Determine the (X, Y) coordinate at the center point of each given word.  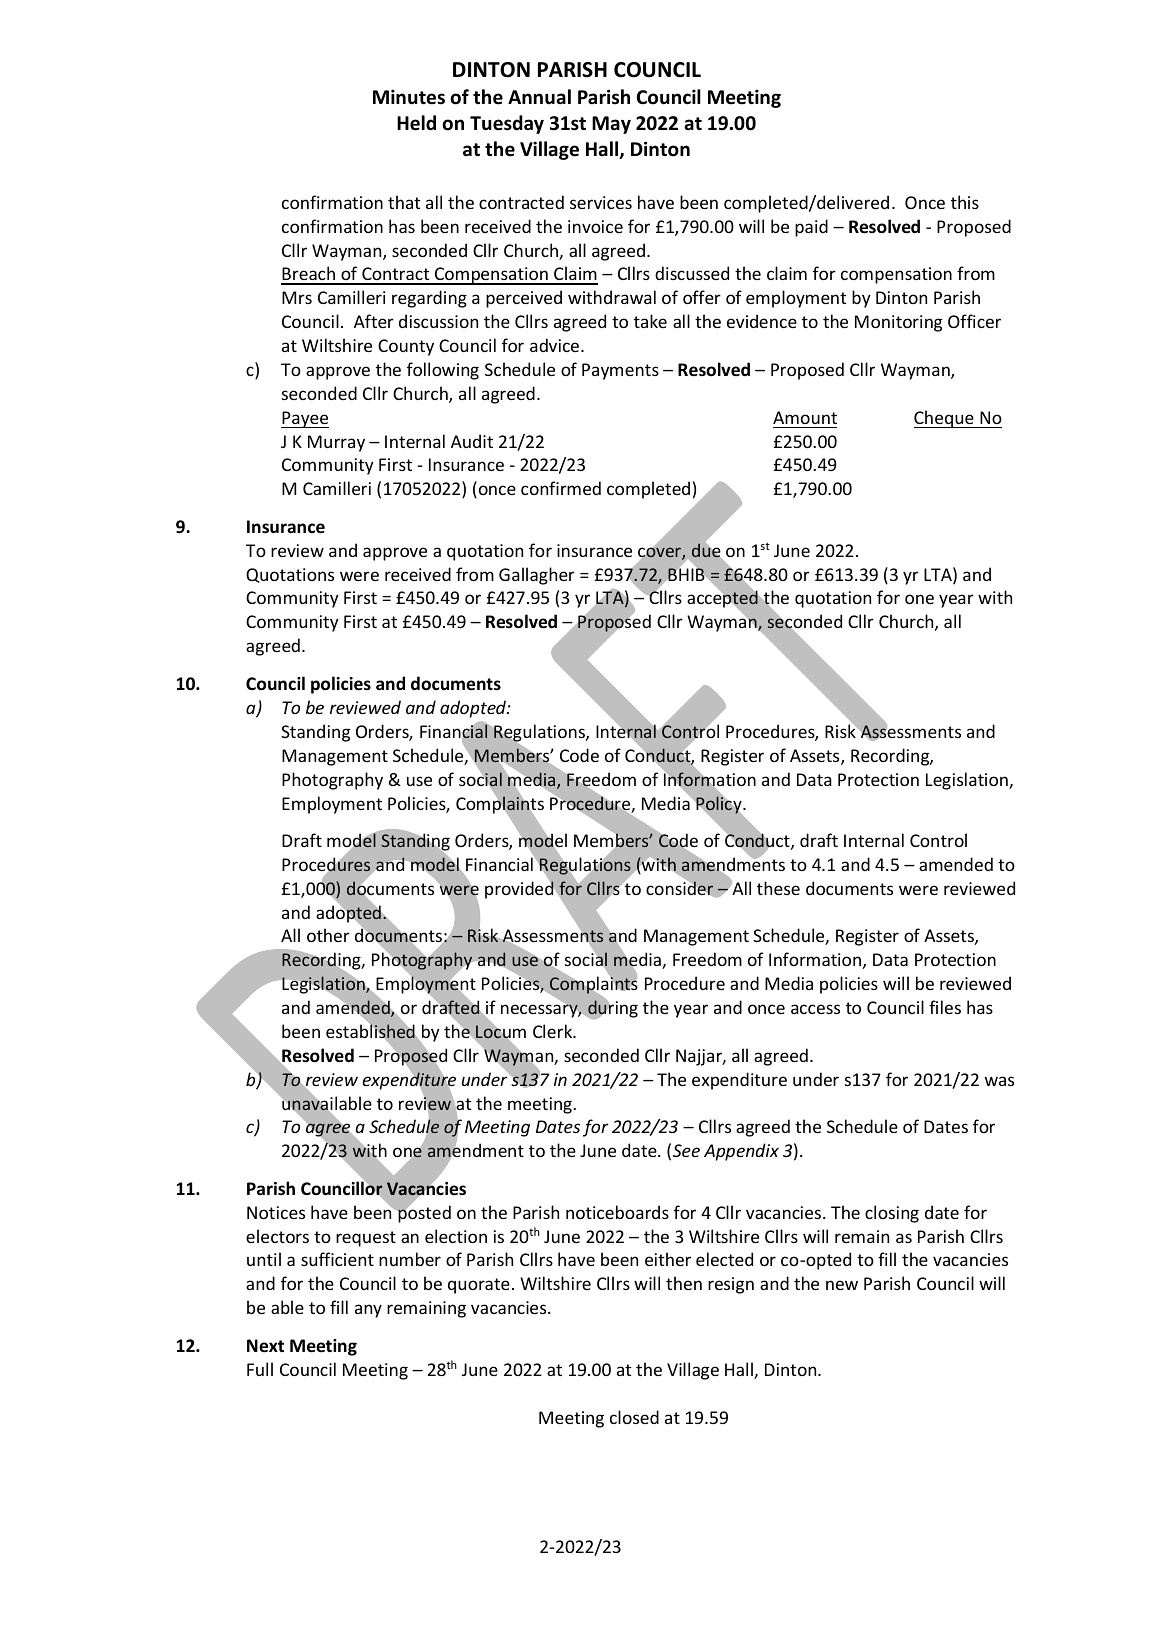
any (368, 1311)
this (965, 202)
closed (634, 1417)
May (611, 125)
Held (416, 123)
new (842, 1285)
